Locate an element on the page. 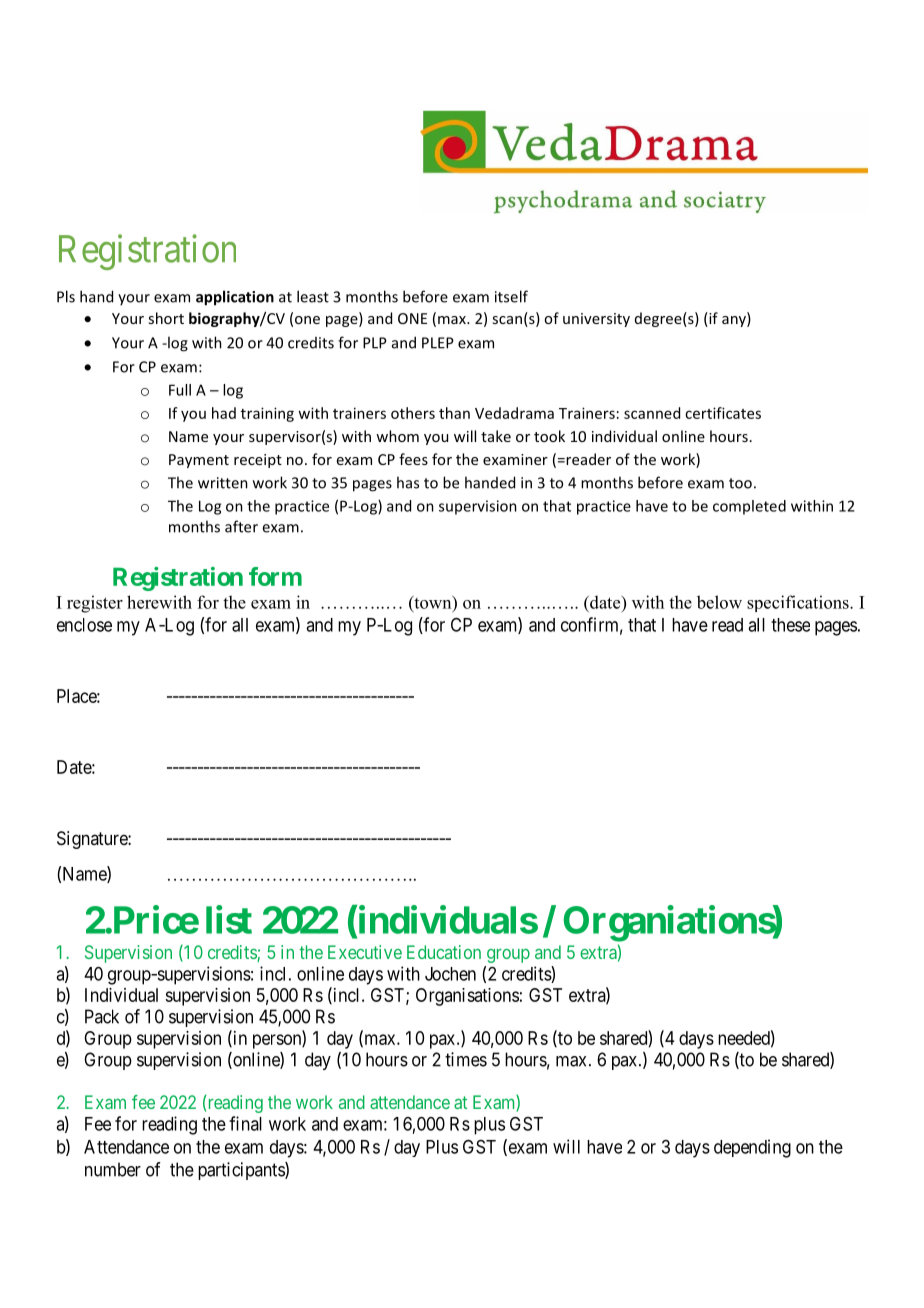 The width and height of the page is (924, 1308). form is located at coordinates (275, 576).
